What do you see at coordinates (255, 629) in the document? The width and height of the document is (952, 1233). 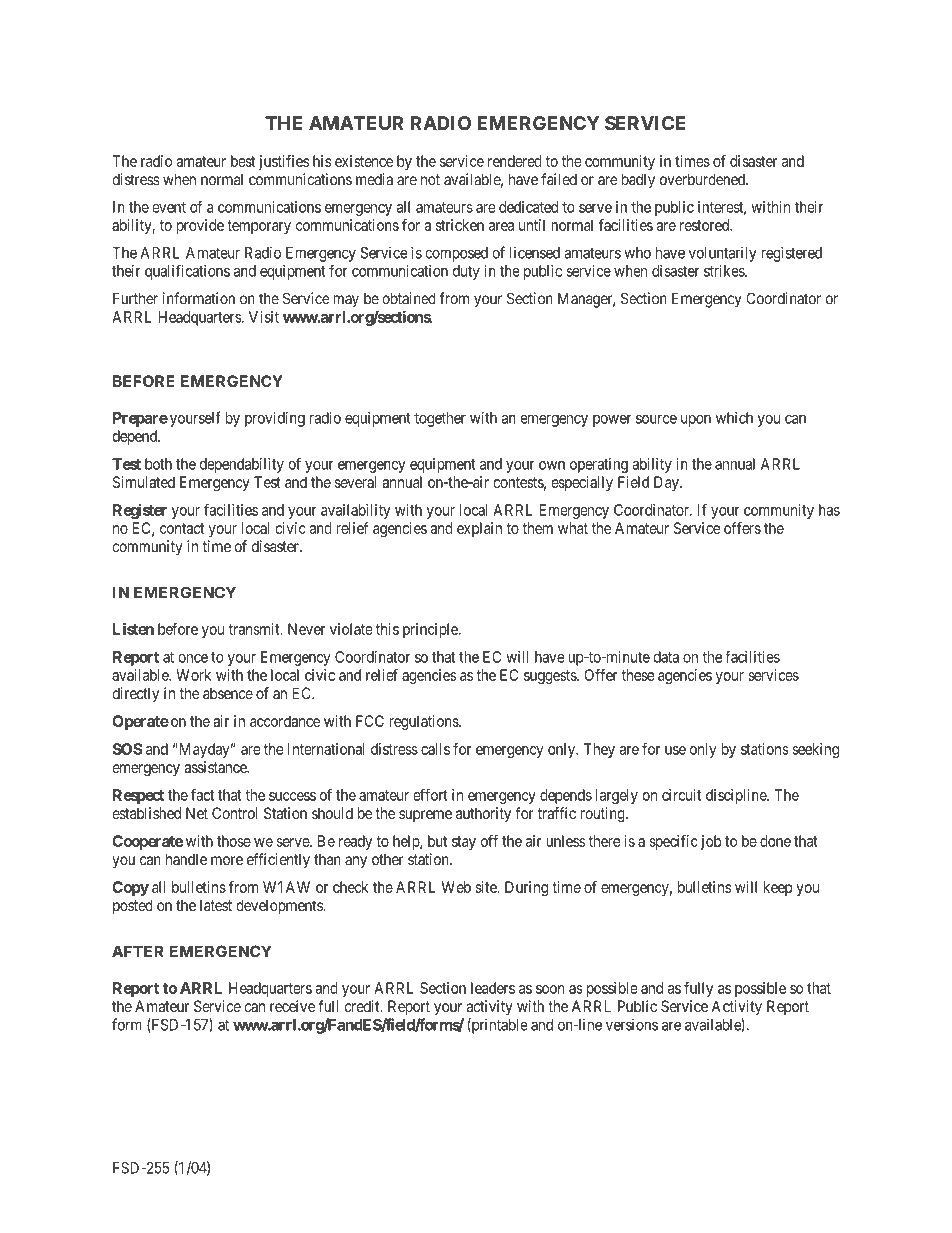 I see `transmit` at bounding box center [255, 629].
